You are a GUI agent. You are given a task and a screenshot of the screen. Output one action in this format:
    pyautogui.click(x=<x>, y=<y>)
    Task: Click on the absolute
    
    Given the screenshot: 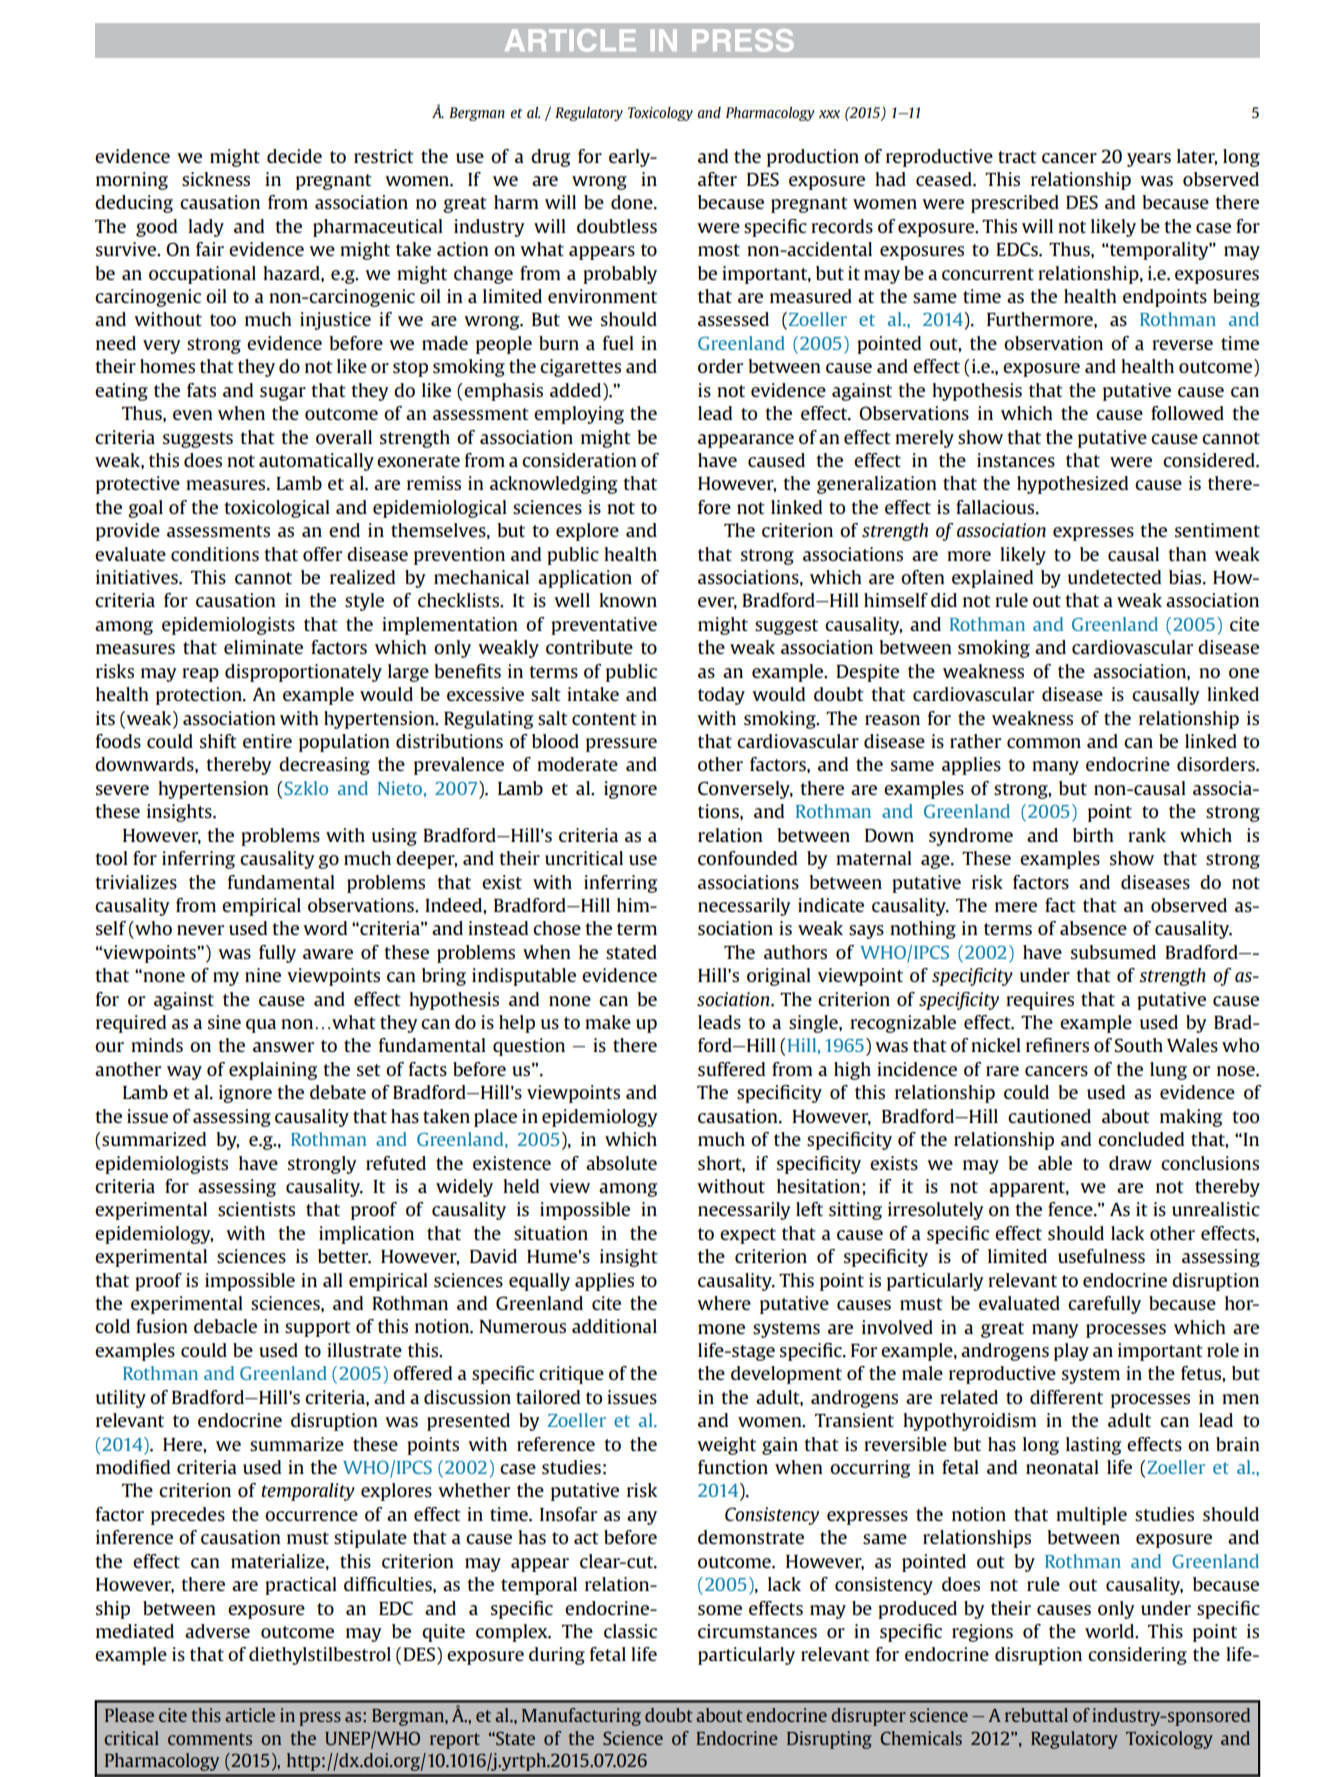 What is the action you would take?
    pyautogui.click(x=621, y=1163)
